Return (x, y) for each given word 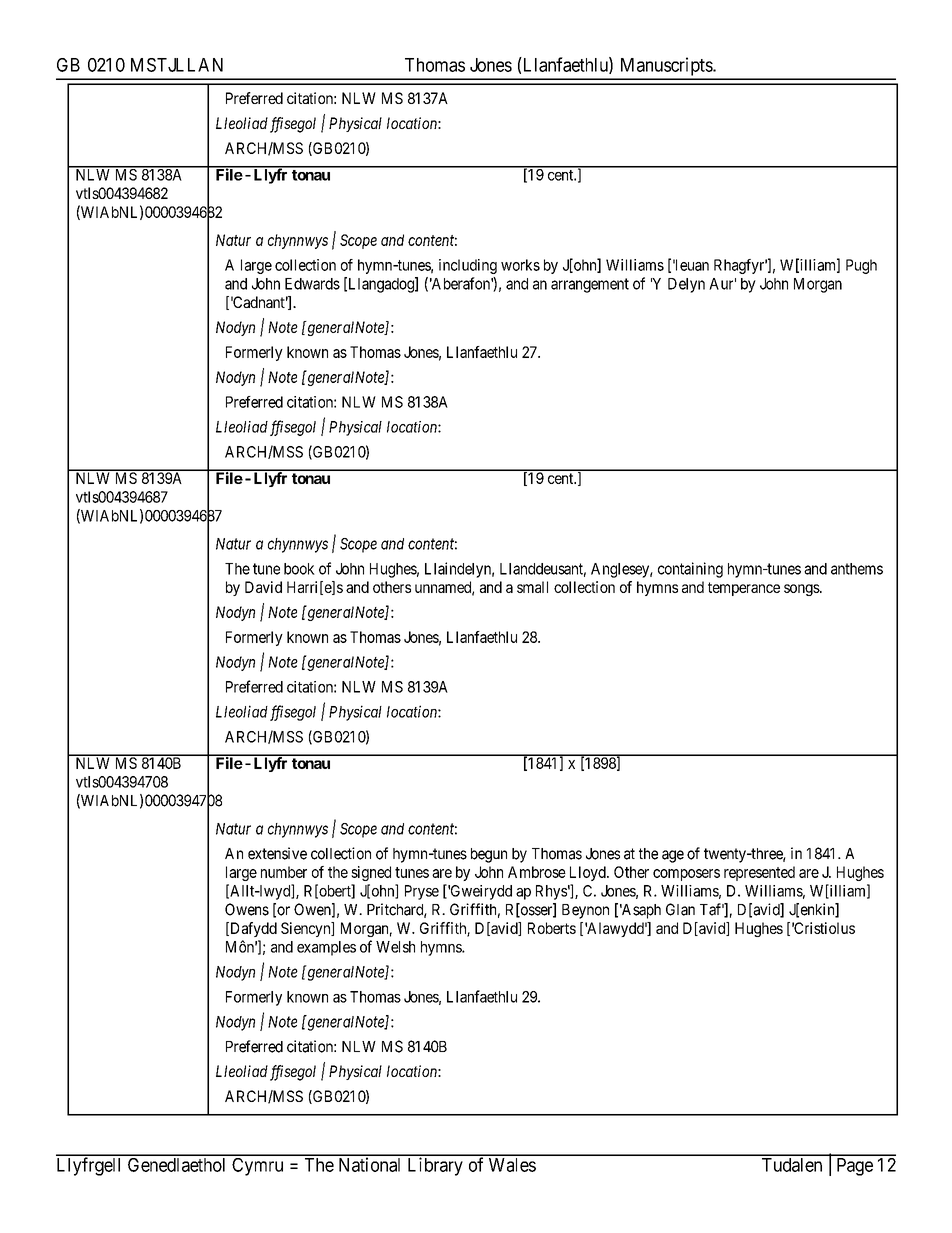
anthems (857, 569)
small (532, 587)
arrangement (590, 285)
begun (489, 855)
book (299, 569)
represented (759, 873)
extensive (277, 853)
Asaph (640, 911)
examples (326, 948)
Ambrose (537, 872)
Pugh (861, 266)
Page (855, 1167)
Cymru (257, 1167)
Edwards (312, 284)
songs (802, 590)
